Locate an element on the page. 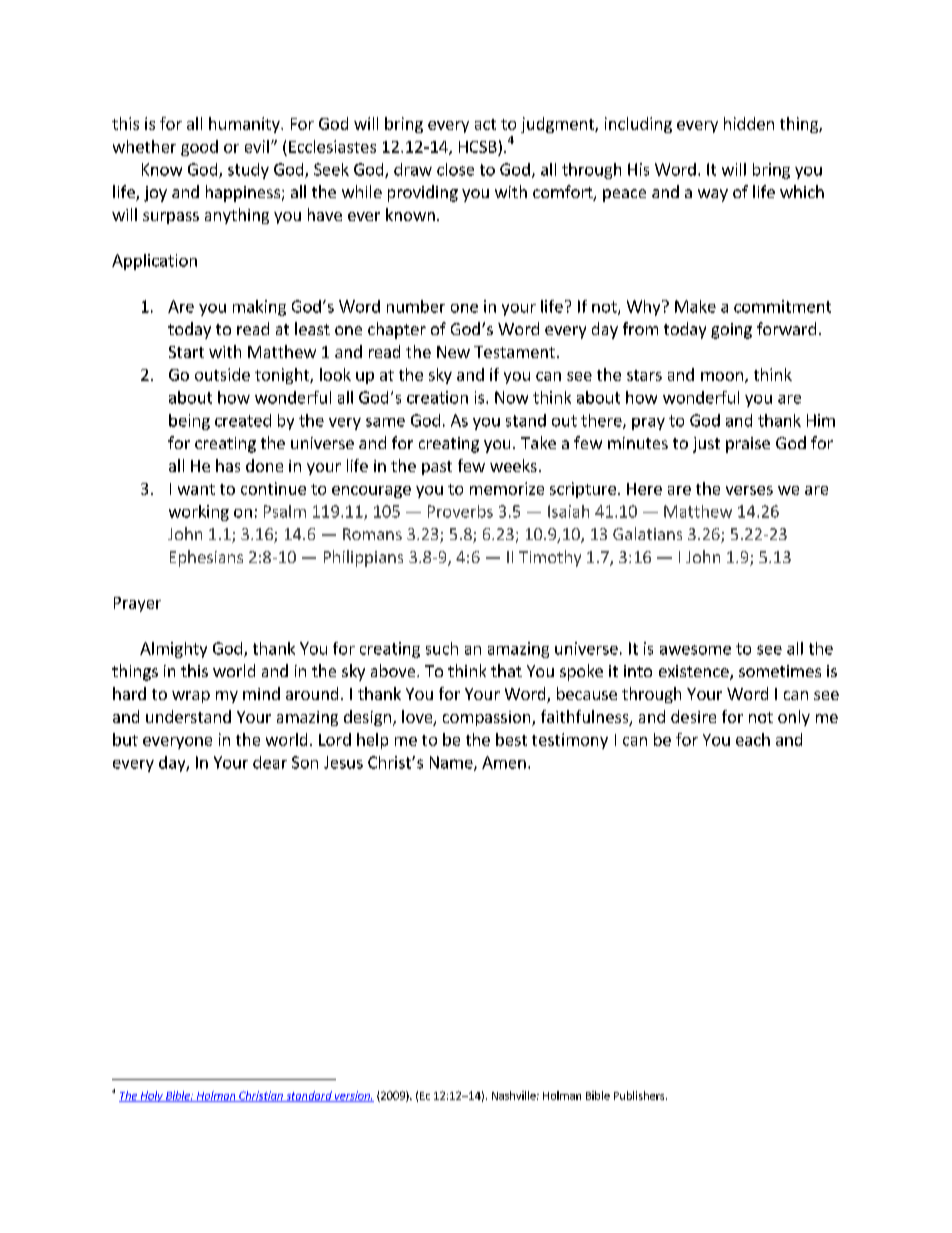 The image size is (952, 1233). hidden is located at coordinates (749, 123).
